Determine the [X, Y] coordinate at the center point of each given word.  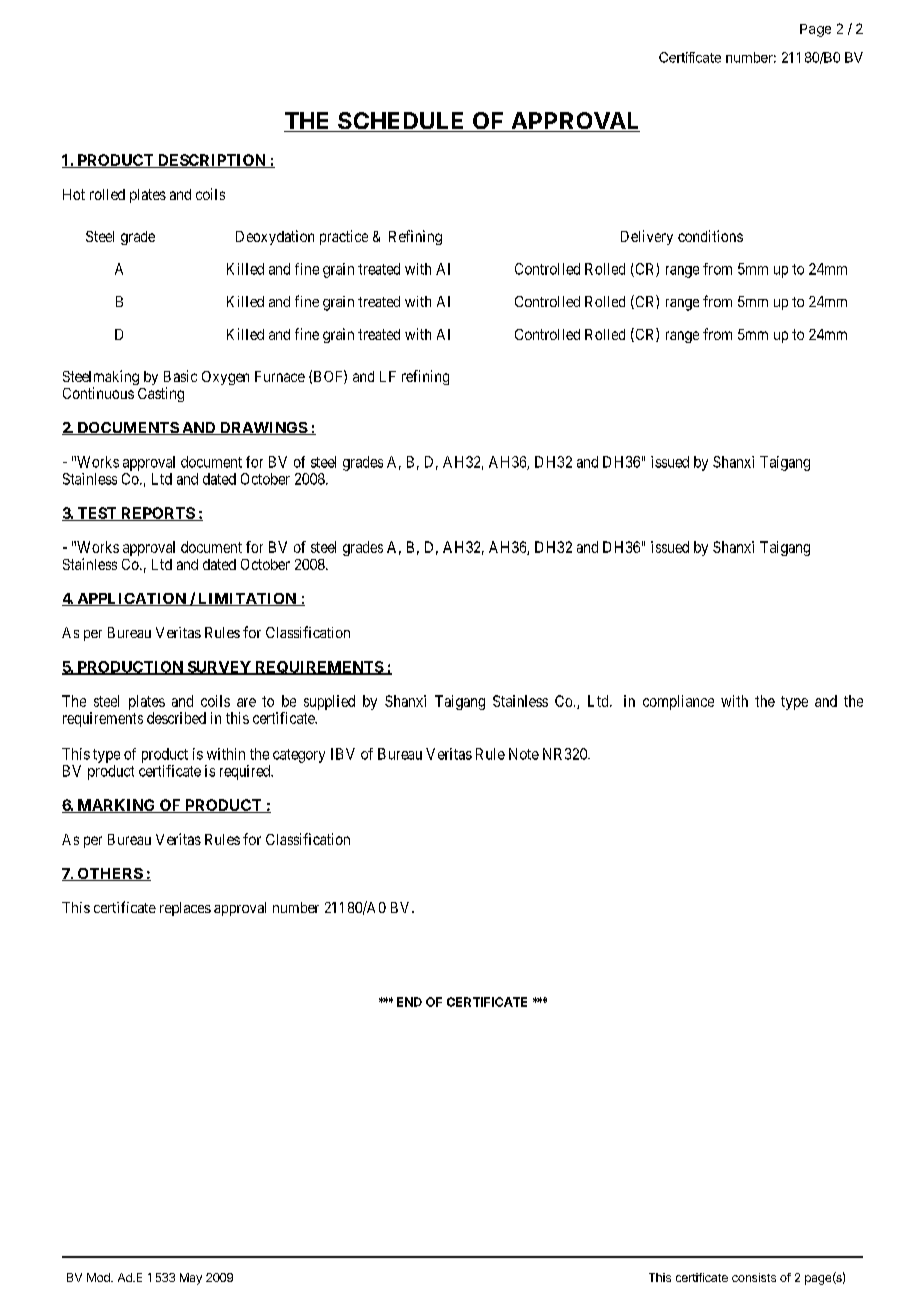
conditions [710, 236]
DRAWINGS [262, 428]
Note [524, 754]
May [191, 1279]
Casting [161, 394]
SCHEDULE [401, 122]
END [409, 1002]
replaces [185, 909]
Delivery [647, 237]
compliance [678, 702]
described [176, 718]
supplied [329, 702]
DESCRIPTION [212, 161]
